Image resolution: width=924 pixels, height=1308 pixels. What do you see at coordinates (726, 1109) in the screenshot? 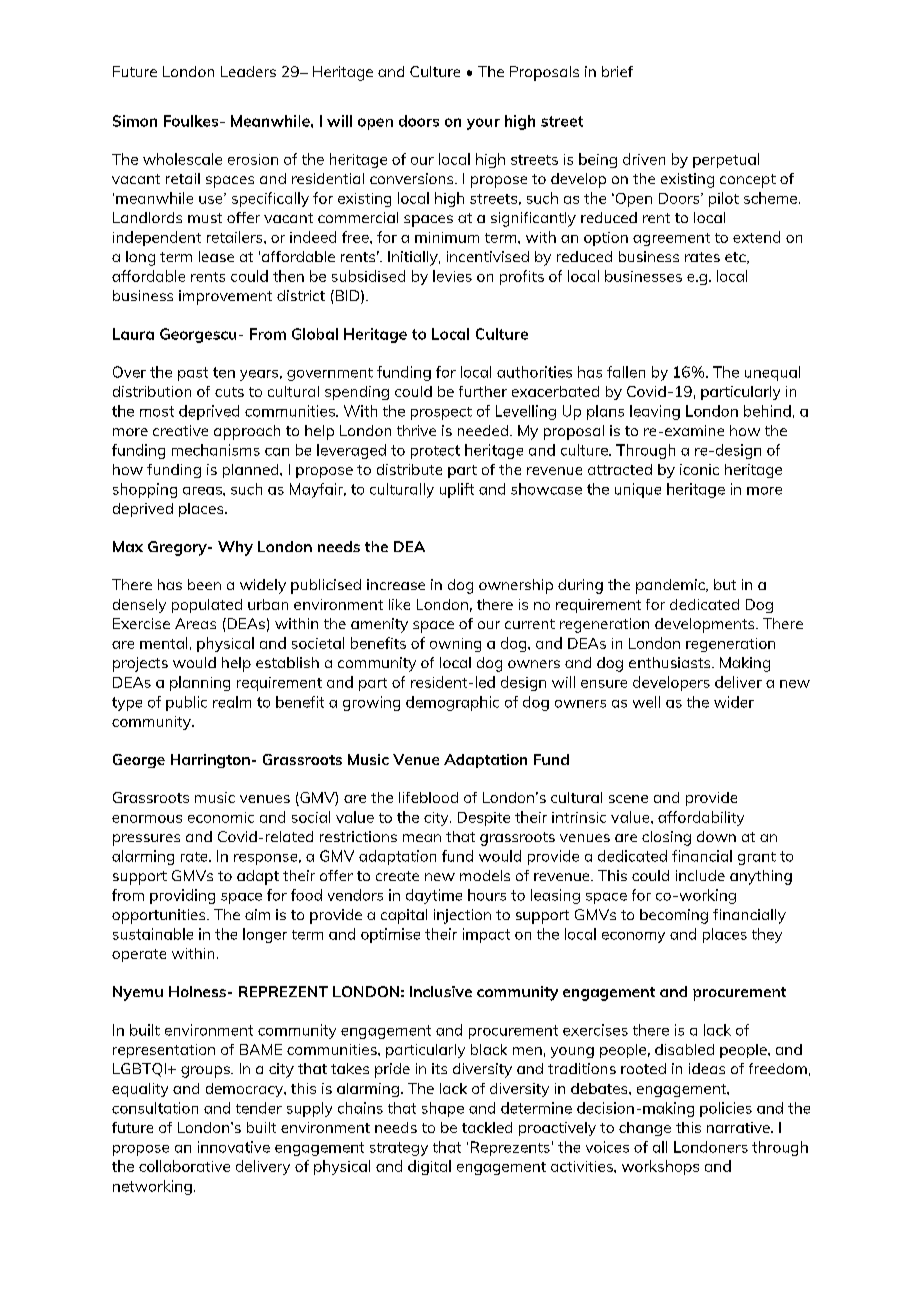
I see `policies` at bounding box center [726, 1109].
